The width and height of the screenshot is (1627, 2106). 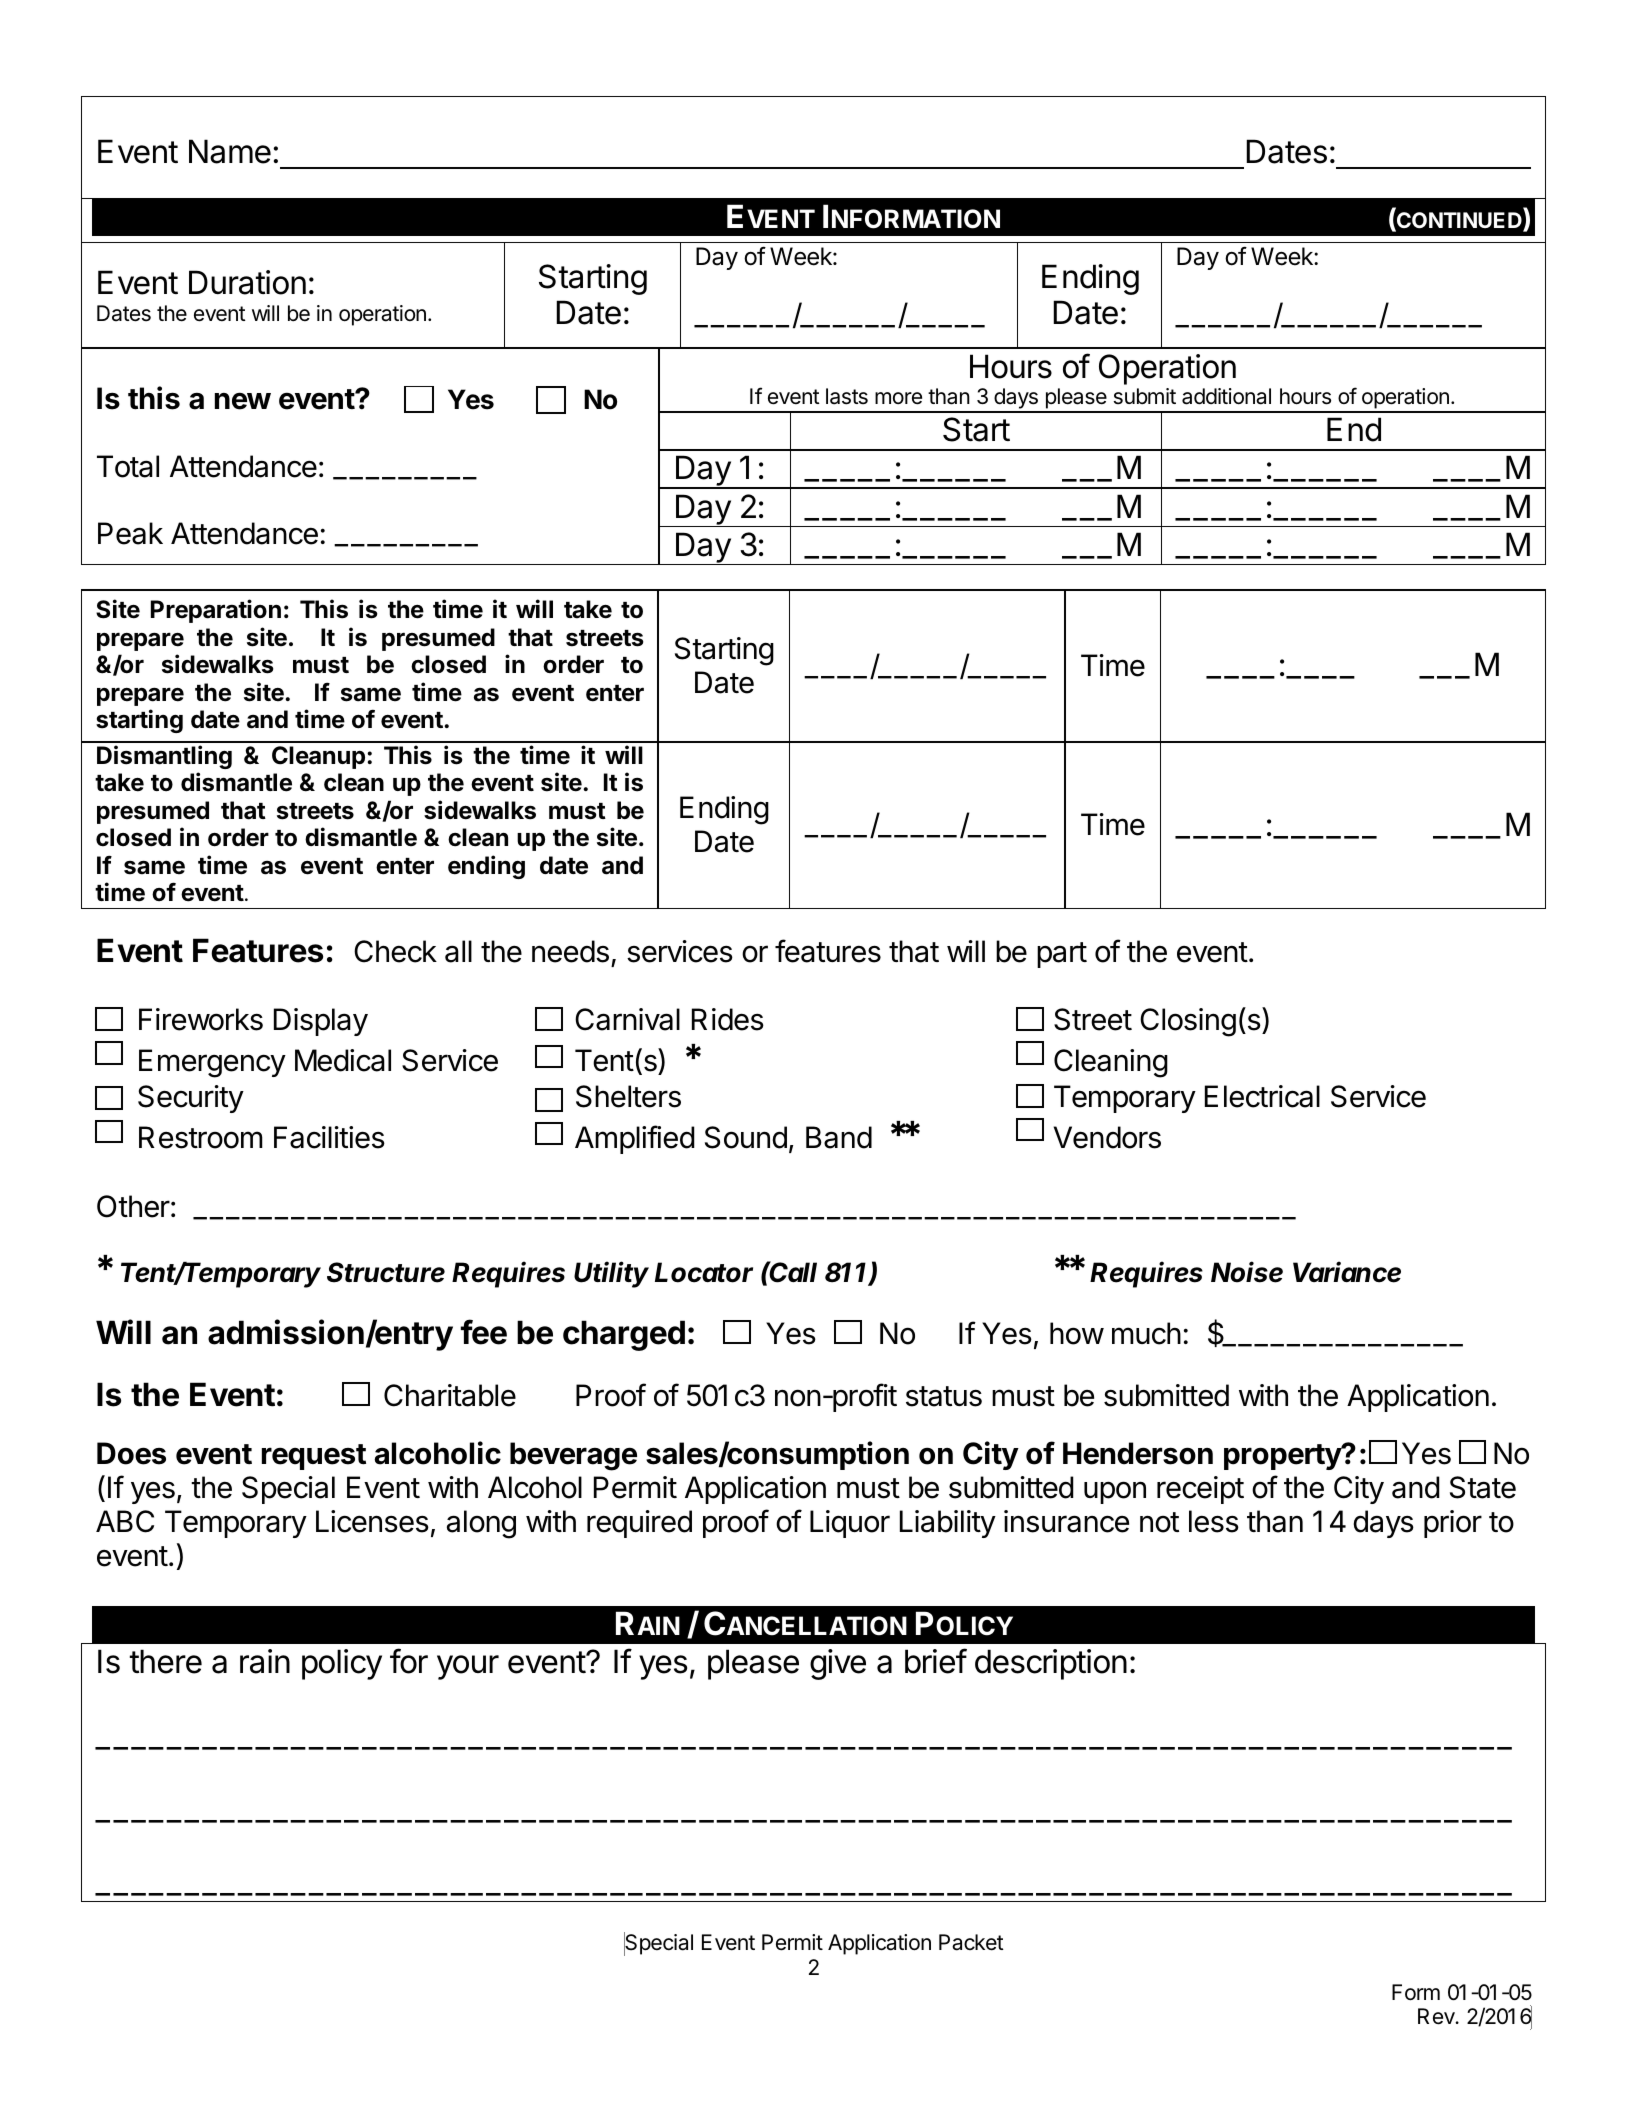 What do you see at coordinates (1283, 1457) in the screenshot?
I see `property` at bounding box center [1283, 1457].
